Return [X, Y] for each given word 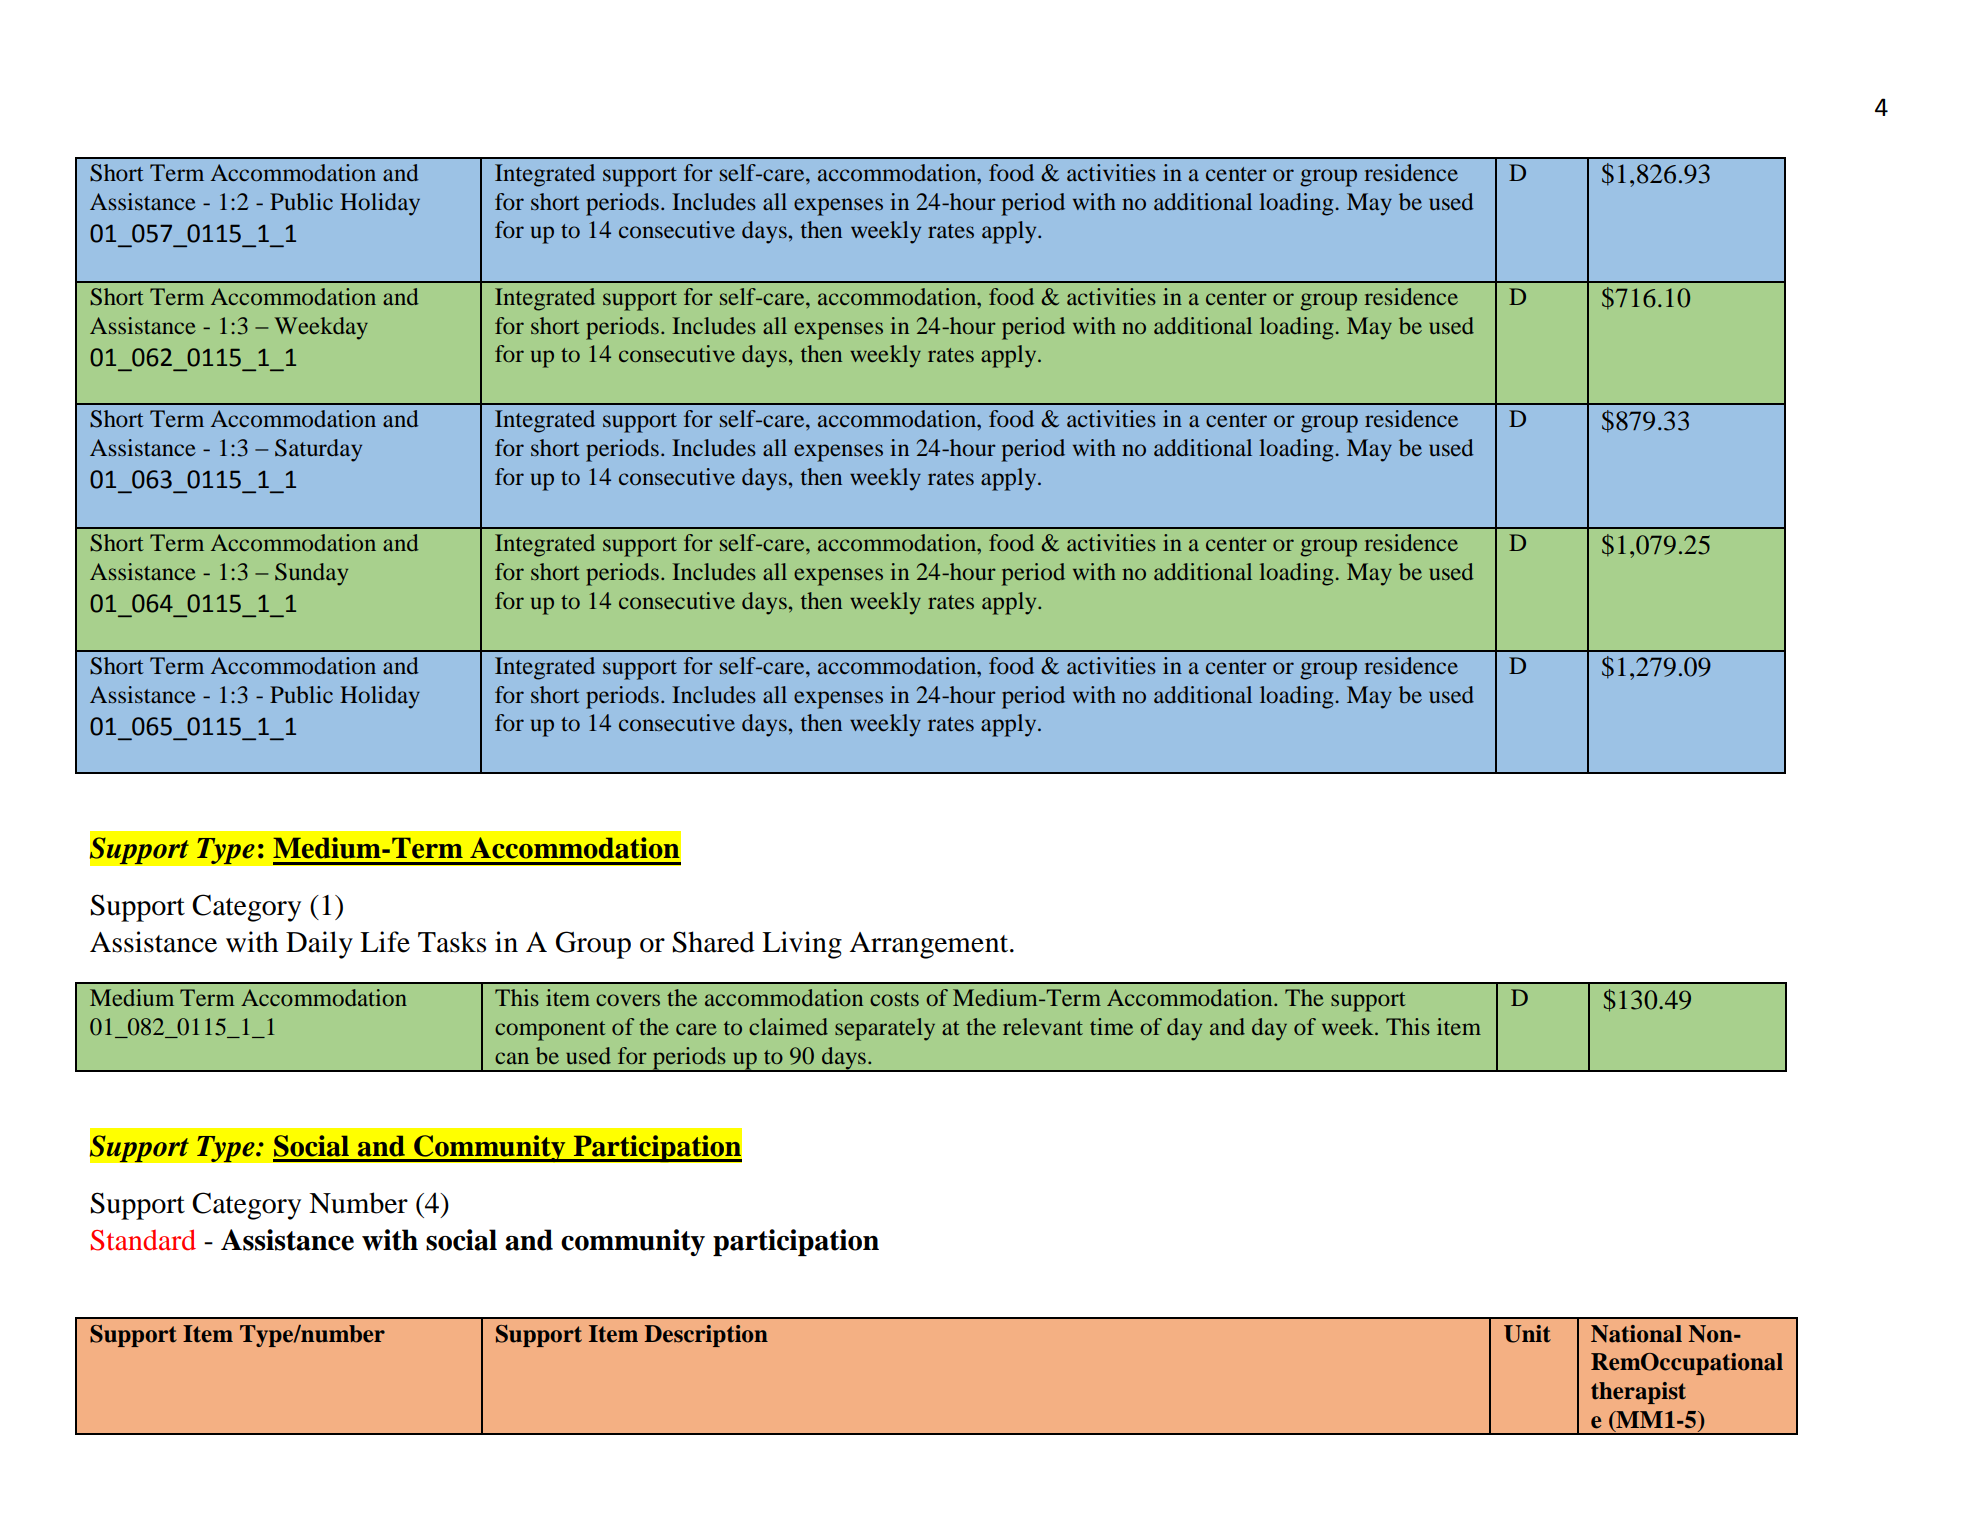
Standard [143, 1240]
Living [802, 945]
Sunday [311, 574]
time [1111, 1026]
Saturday [318, 450]
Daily [319, 945]
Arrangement [930, 945]
